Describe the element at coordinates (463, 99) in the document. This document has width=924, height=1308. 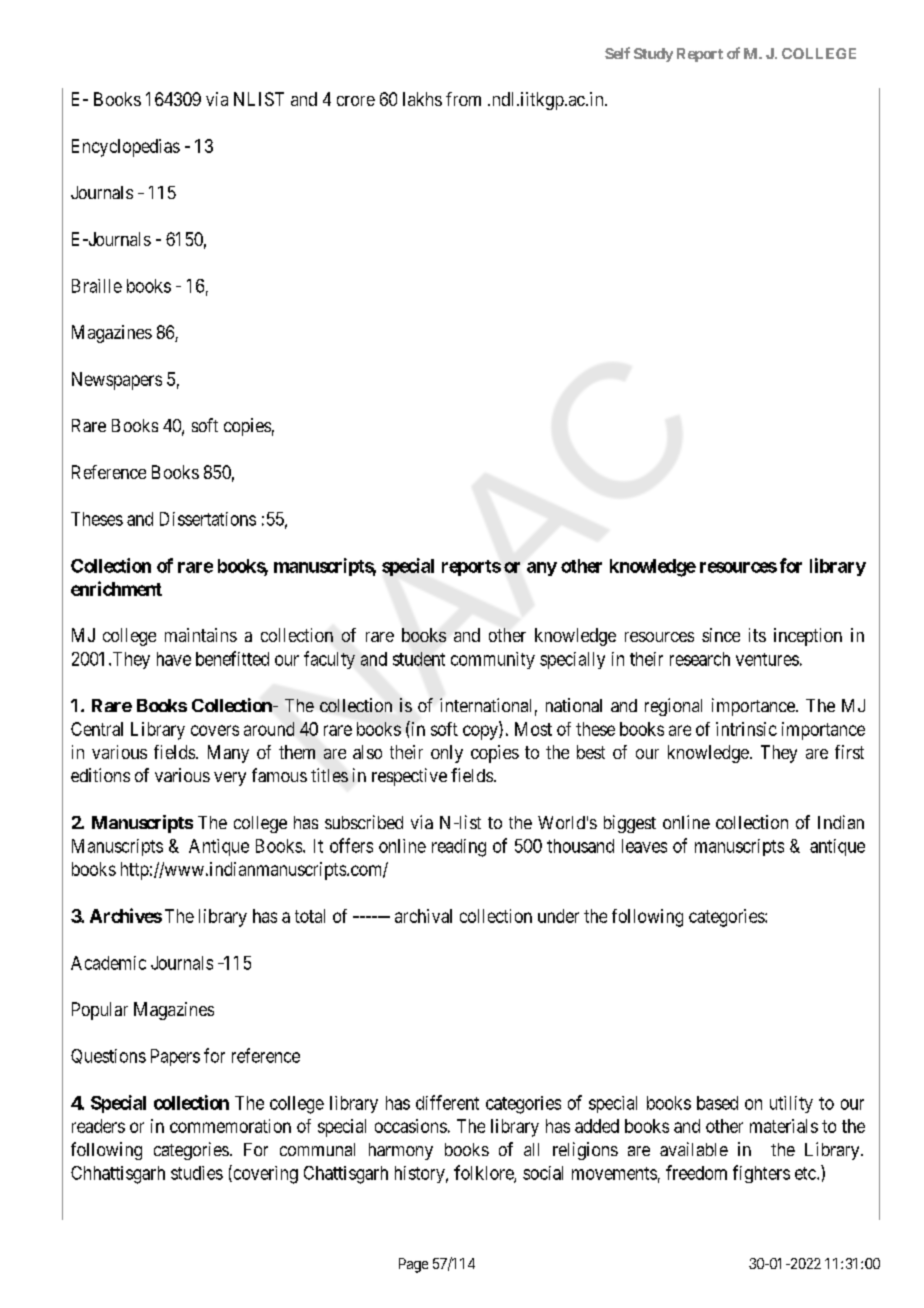
I see `from` at that location.
